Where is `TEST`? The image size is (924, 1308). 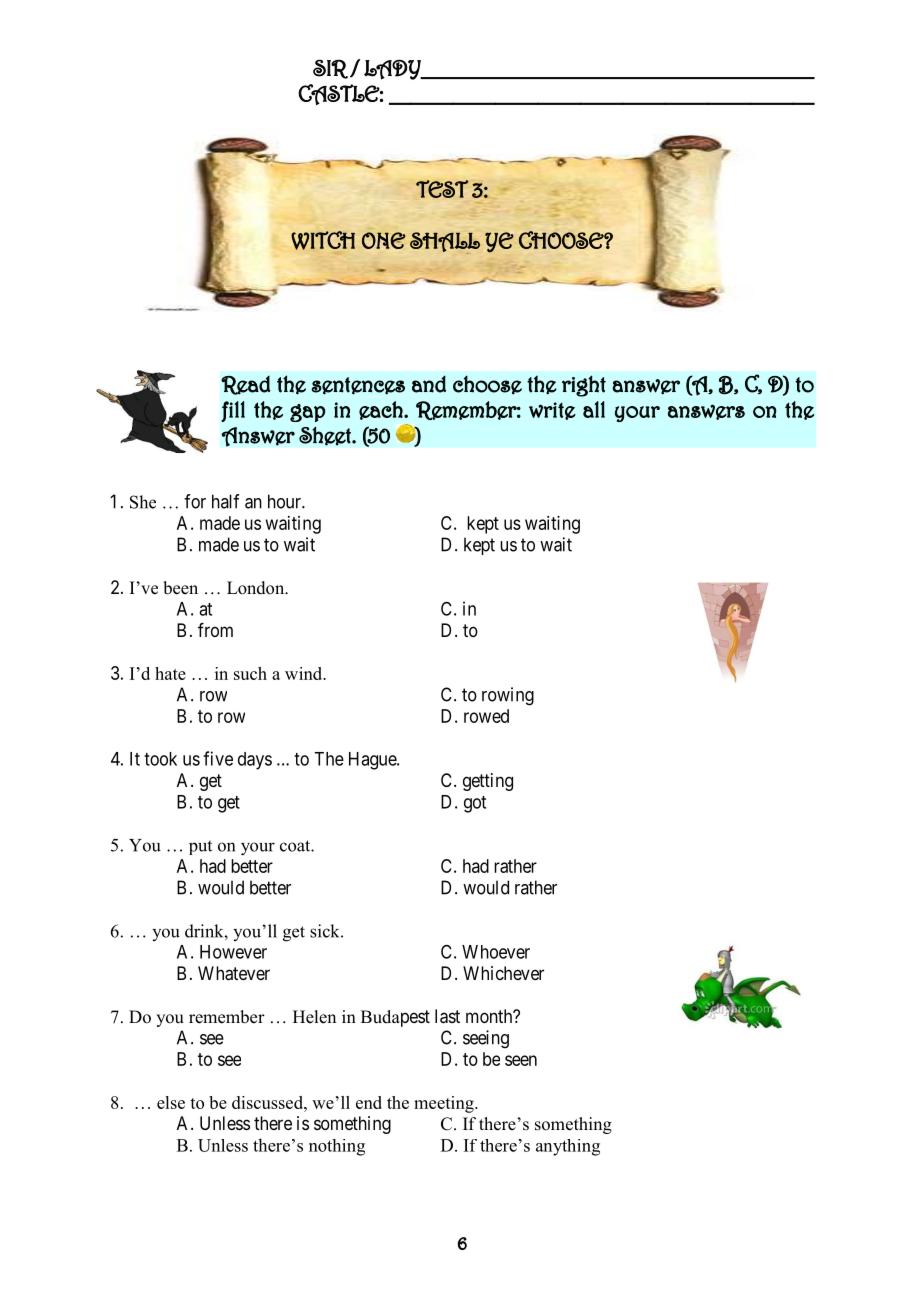
TEST is located at coordinates (442, 189).
